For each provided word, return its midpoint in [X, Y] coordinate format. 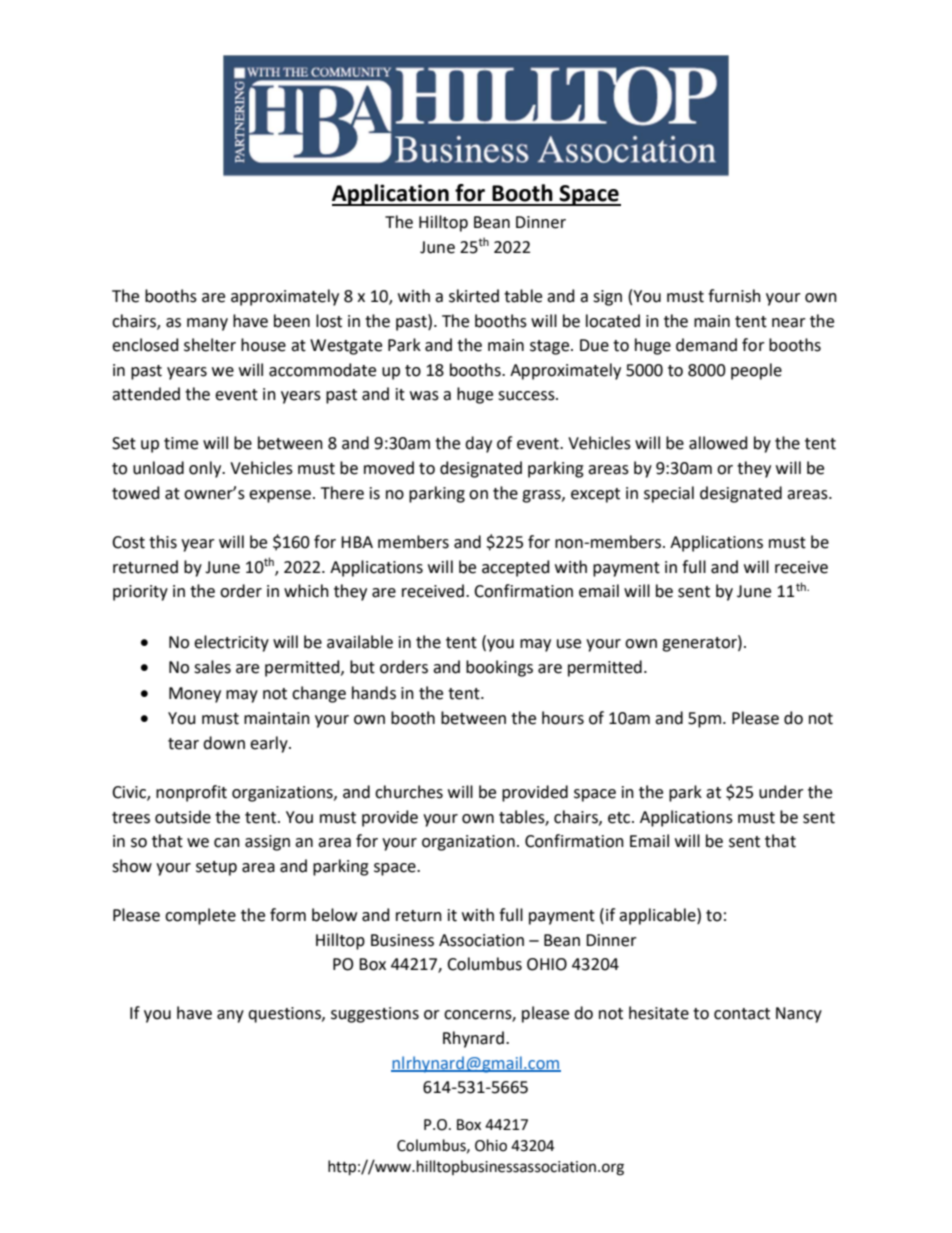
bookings [499, 668]
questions [285, 1015]
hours [563, 718]
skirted [474, 296]
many [207, 324]
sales [212, 667]
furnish [734, 296]
